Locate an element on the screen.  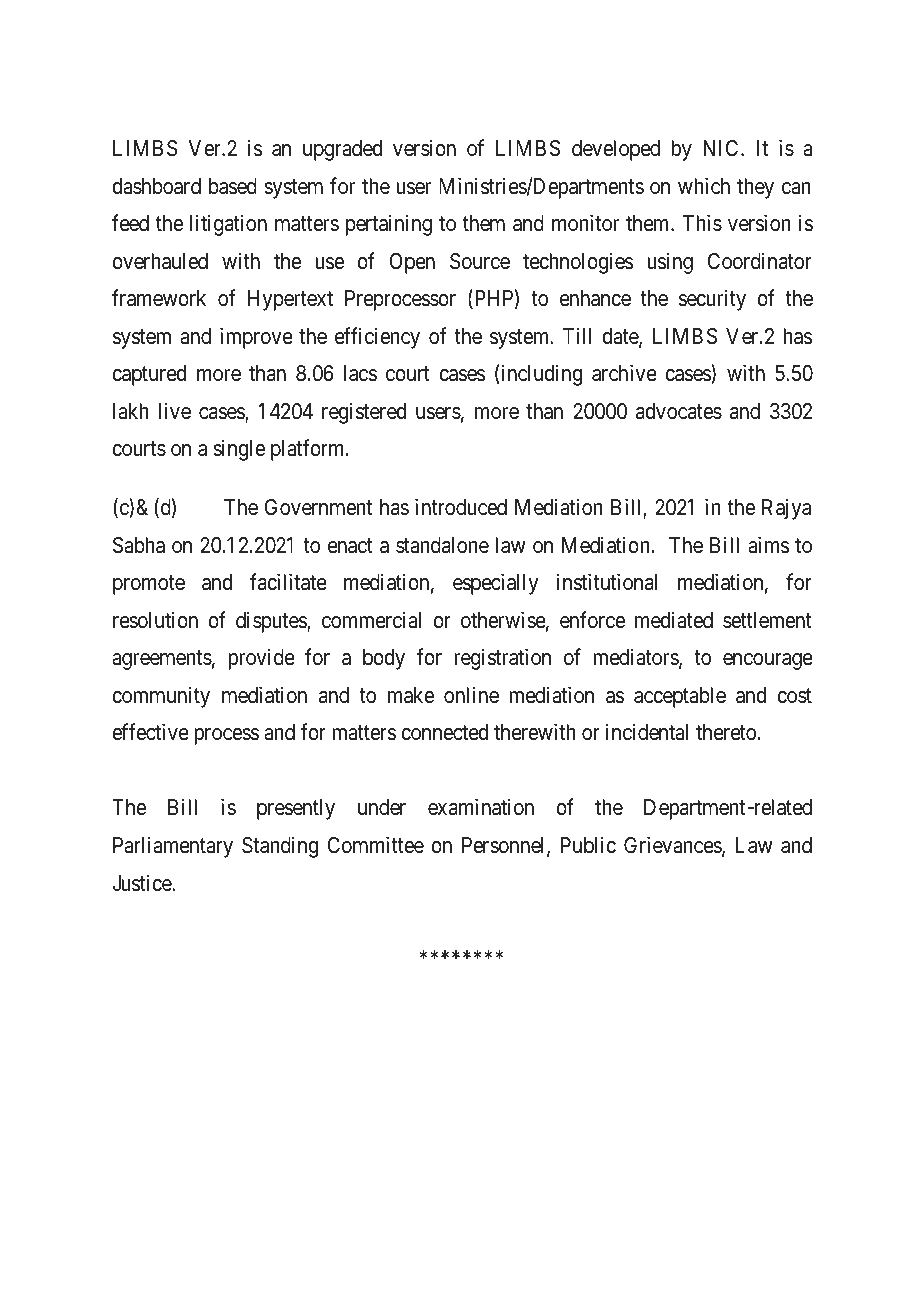
community is located at coordinates (161, 697).
